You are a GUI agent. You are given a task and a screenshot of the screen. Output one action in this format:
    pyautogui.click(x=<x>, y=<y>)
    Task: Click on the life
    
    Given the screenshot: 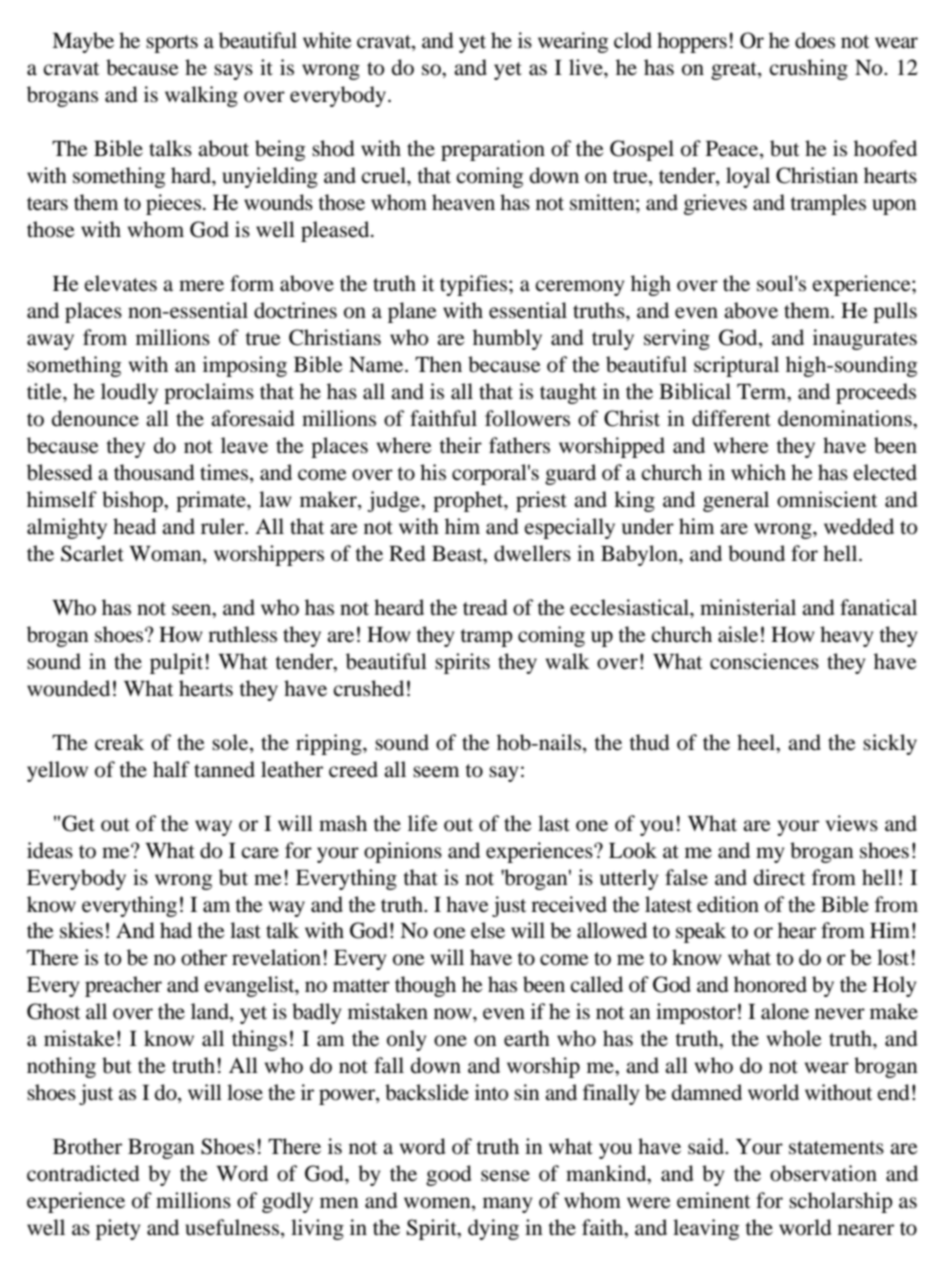 What is the action you would take?
    pyautogui.click(x=423, y=823)
